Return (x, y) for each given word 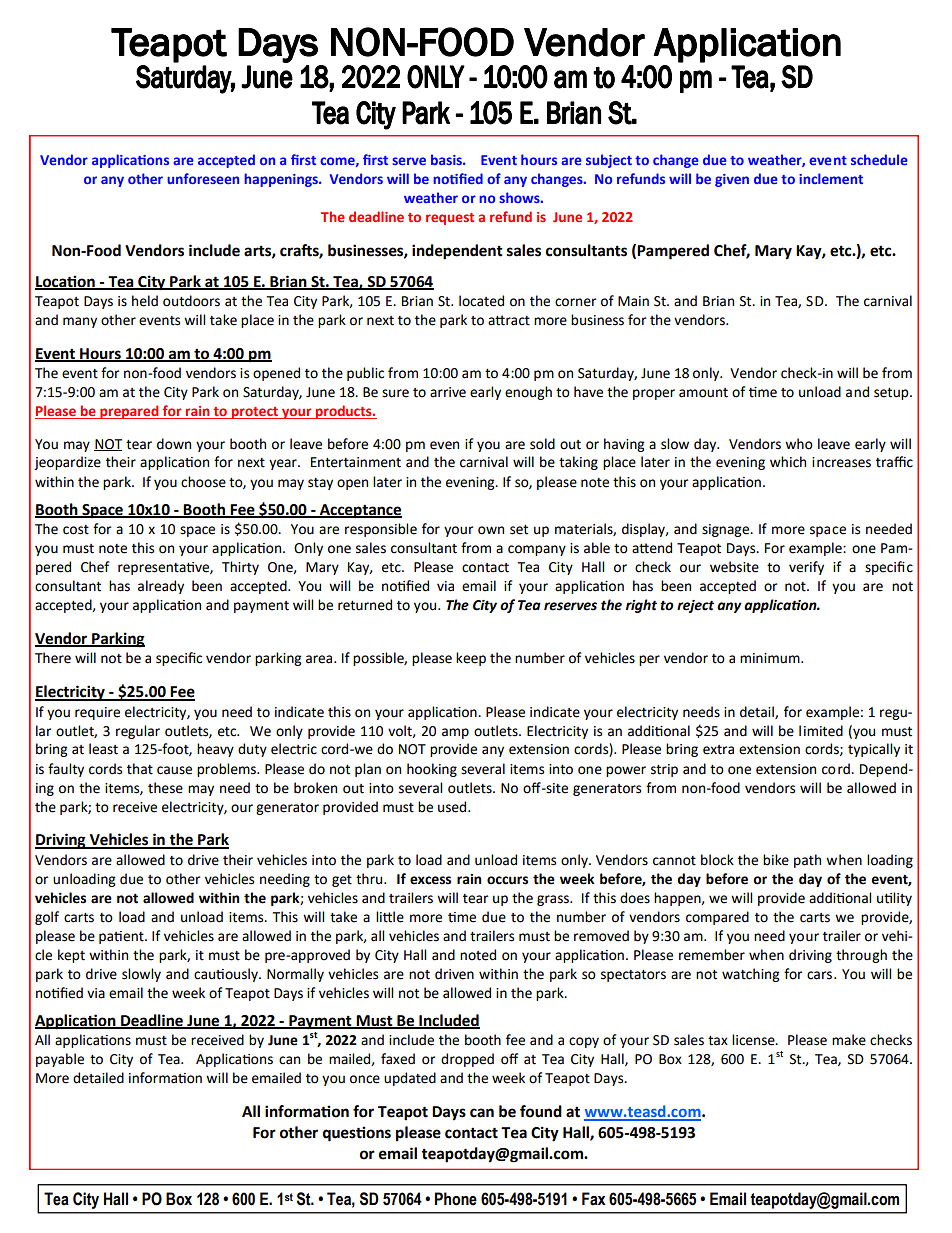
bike (776, 860)
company (537, 550)
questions (357, 1134)
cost (76, 530)
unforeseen (203, 178)
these (165, 788)
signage (726, 530)
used (453, 807)
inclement (831, 178)
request (450, 219)
